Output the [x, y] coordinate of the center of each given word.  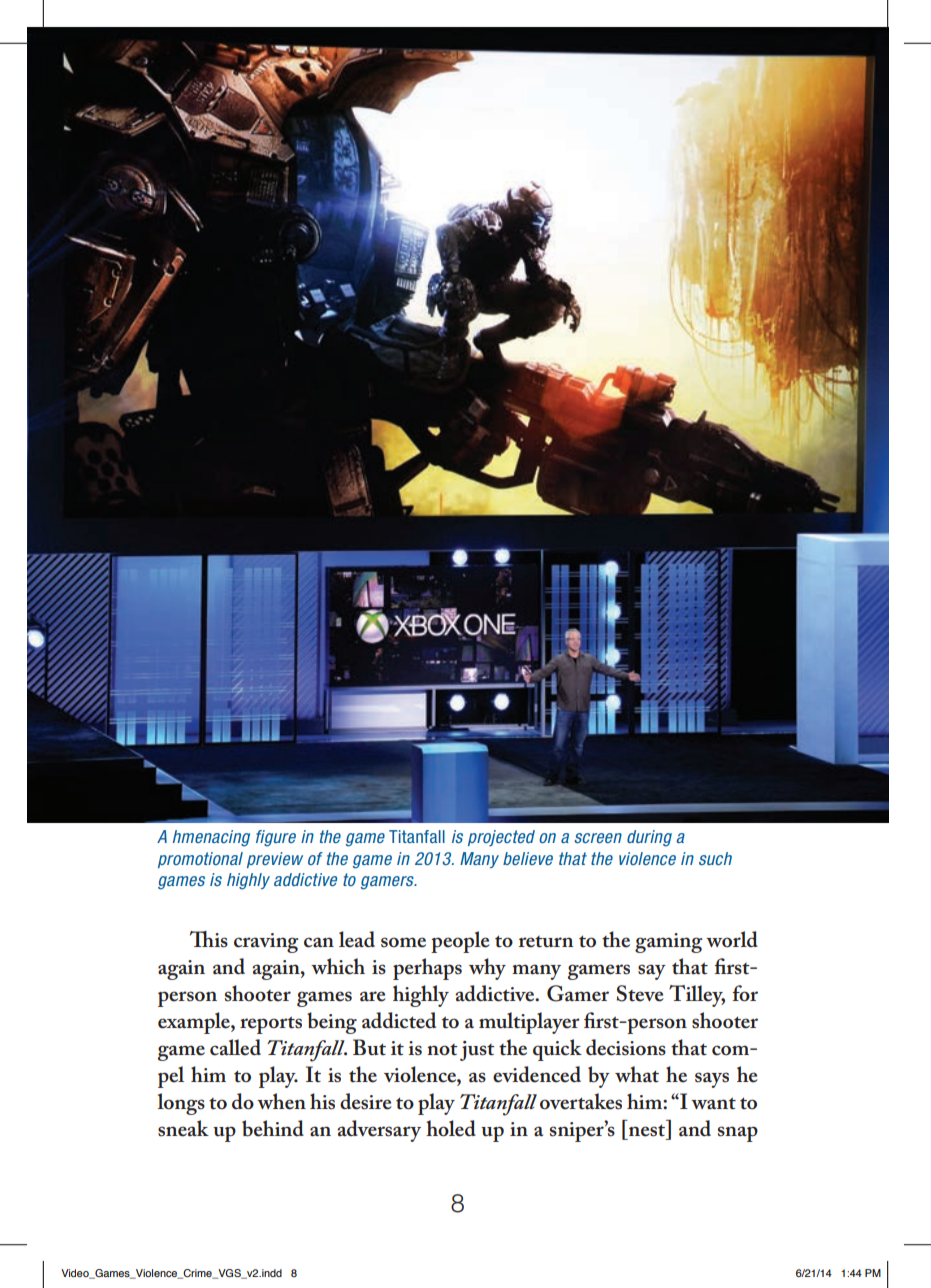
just [477, 1051]
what [637, 1074]
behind [273, 1128]
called [235, 1047]
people [460, 942]
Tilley [697, 996]
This [209, 939]
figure [276, 838]
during [649, 838]
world [732, 939]
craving [266, 943]
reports [271, 1025]
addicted [399, 1020]
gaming [668, 943]
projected [501, 838]
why [487, 969]
